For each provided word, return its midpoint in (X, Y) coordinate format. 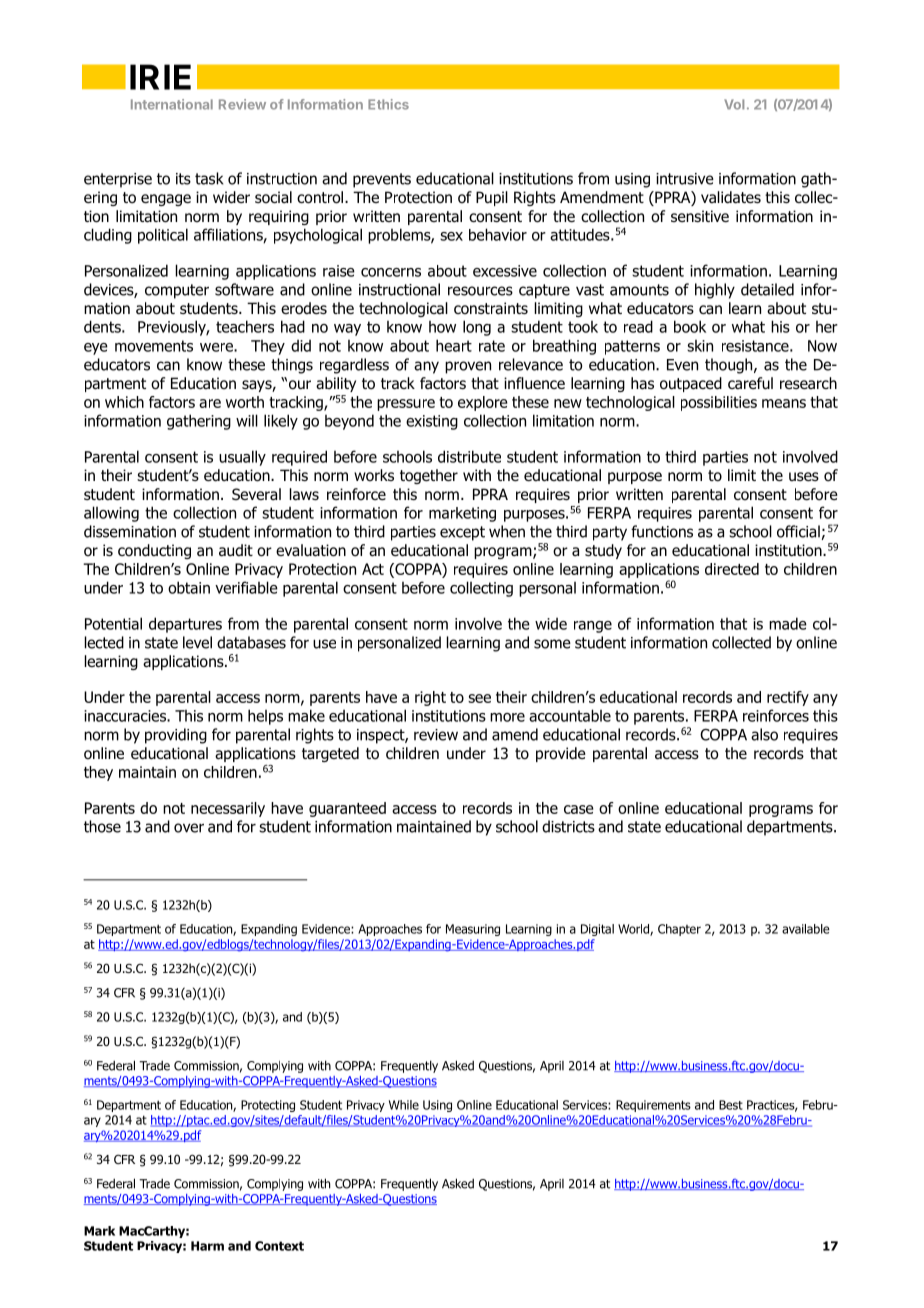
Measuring (473, 930)
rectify (788, 698)
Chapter (679, 930)
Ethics (388, 104)
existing (432, 422)
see (479, 698)
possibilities (719, 403)
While (404, 1105)
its (183, 179)
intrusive (685, 179)
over (189, 828)
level (197, 642)
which (124, 402)
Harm (207, 1246)
